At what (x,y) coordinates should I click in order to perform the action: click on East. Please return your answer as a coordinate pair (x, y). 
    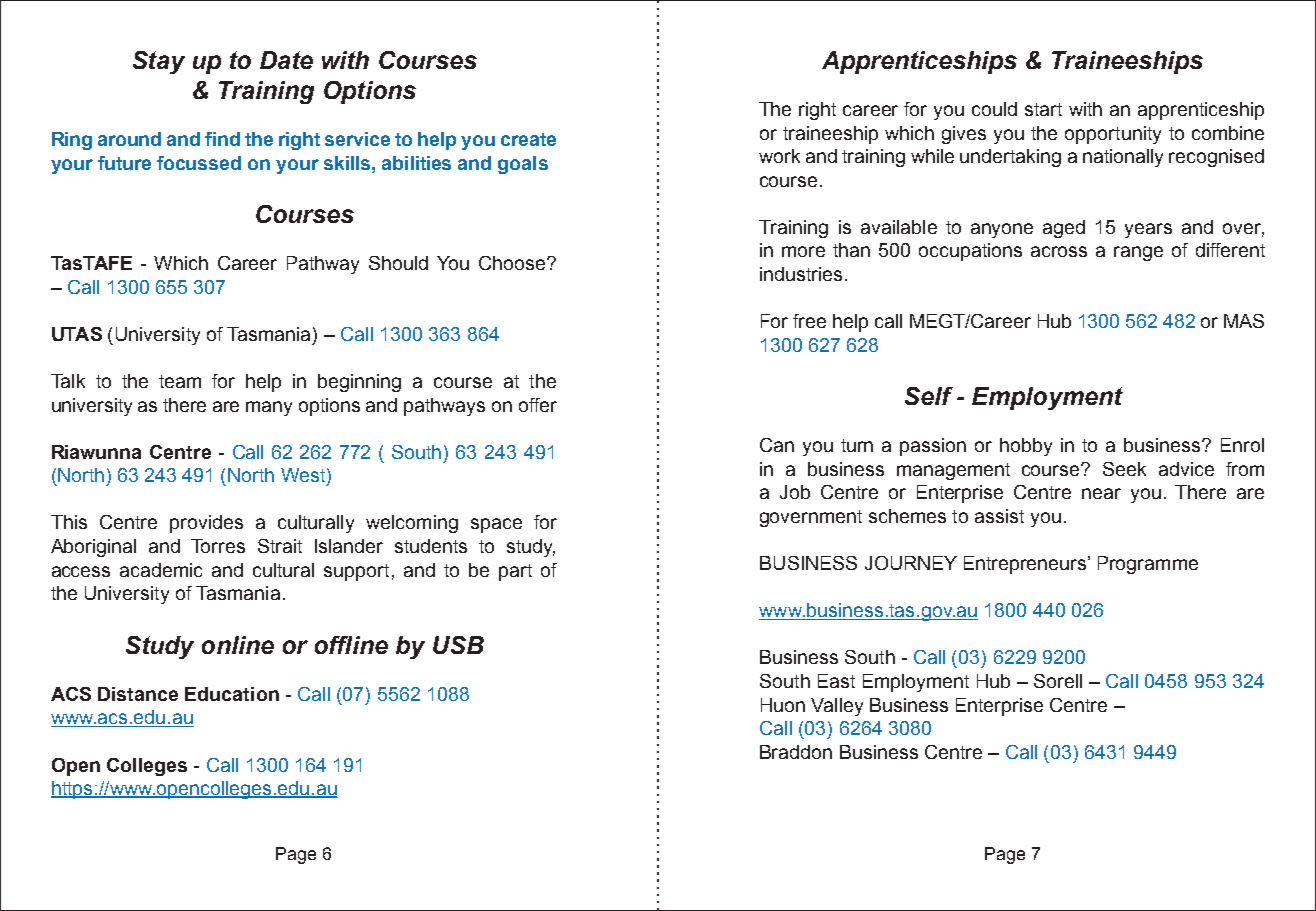
    Looking at the image, I should click on (836, 681).
